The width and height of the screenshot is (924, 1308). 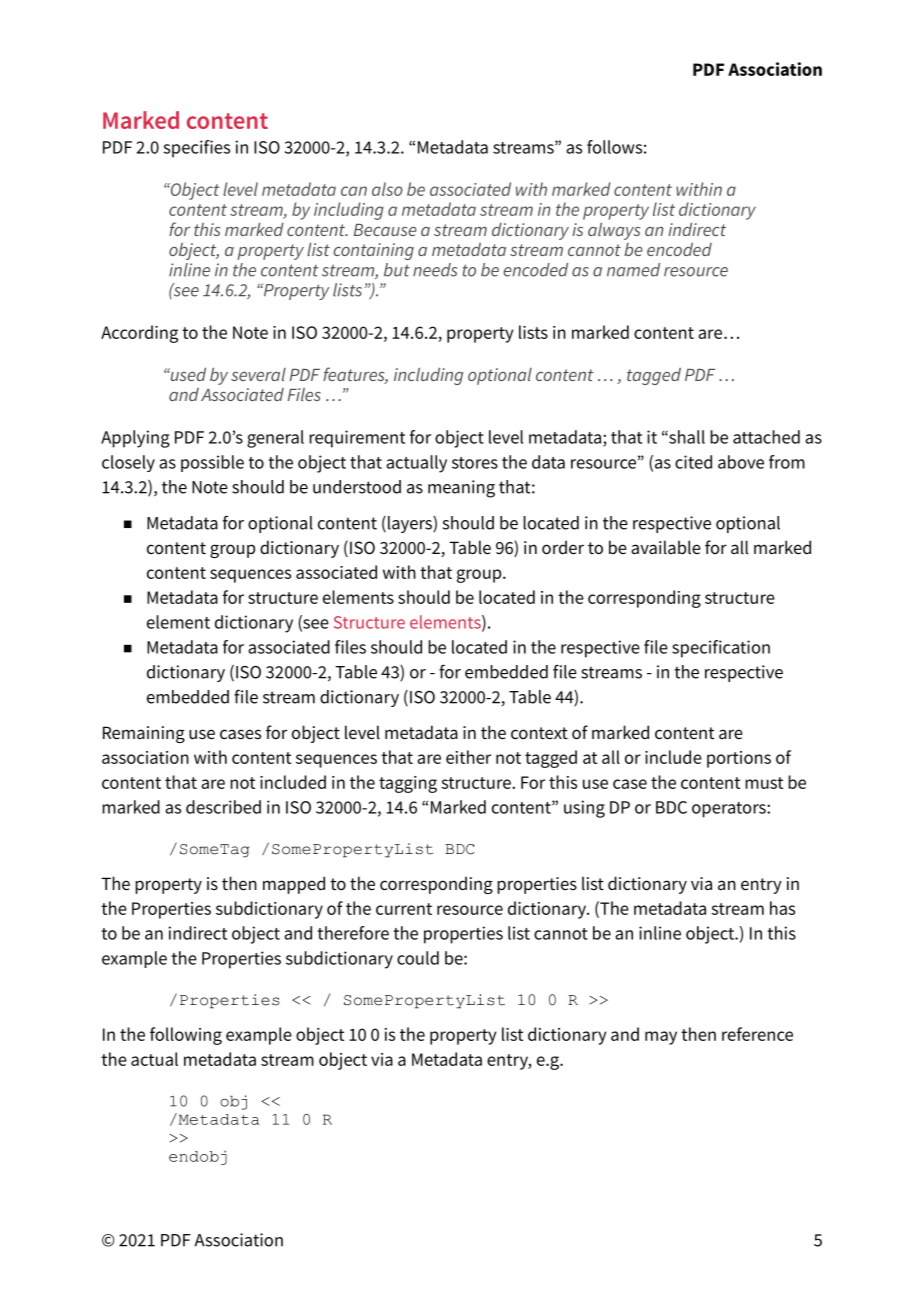 What do you see at coordinates (563, 547) in the screenshot?
I see `order` at bounding box center [563, 547].
